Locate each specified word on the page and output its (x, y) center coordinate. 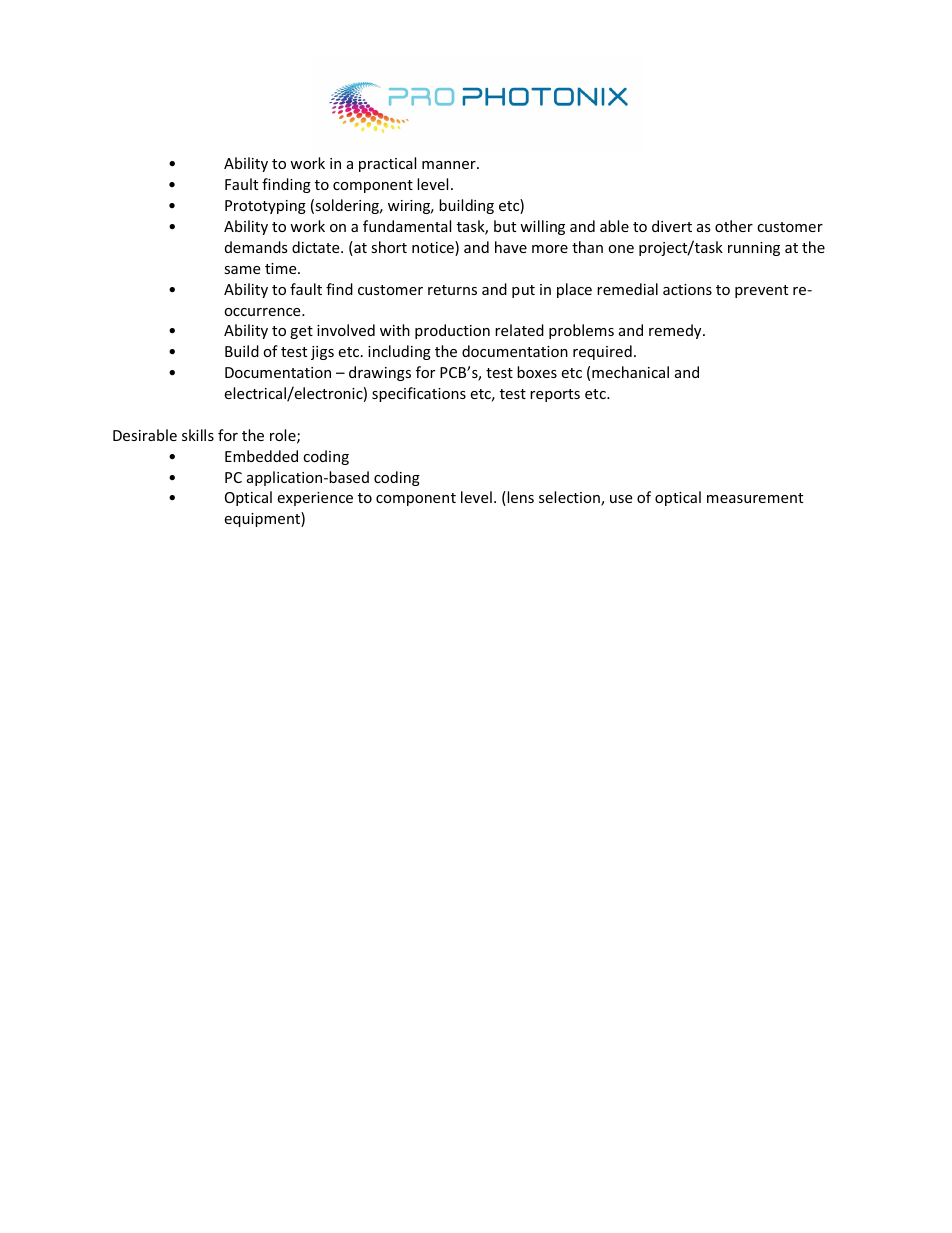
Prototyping (265, 207)
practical (387, 164)
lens (519, 498)
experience (315, 499)
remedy (676, 331)
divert (672, 226)
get (301, 332)
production (452, 331)
